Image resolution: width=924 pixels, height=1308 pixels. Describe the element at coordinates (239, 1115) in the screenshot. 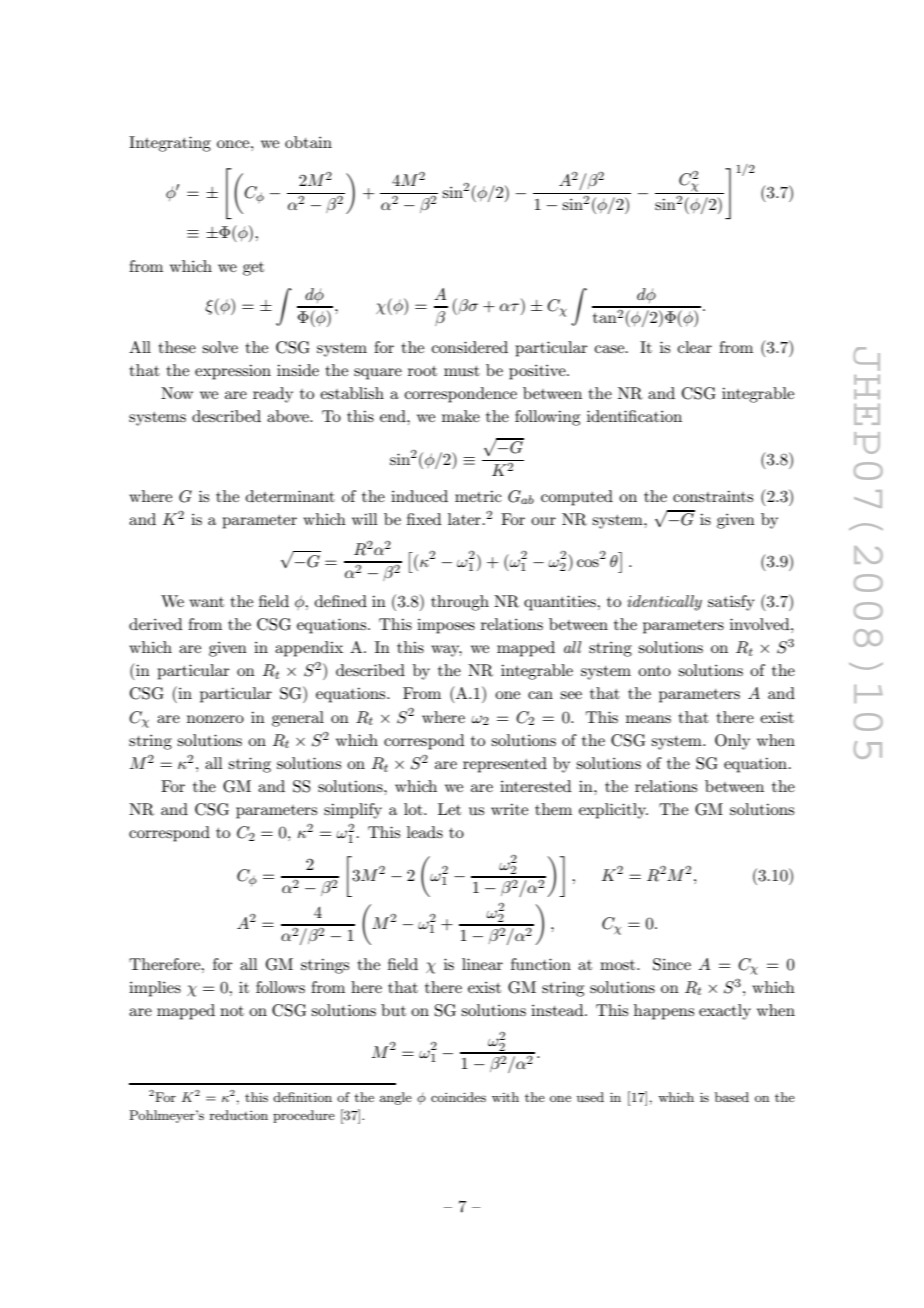

I see `reduction` at that location.
